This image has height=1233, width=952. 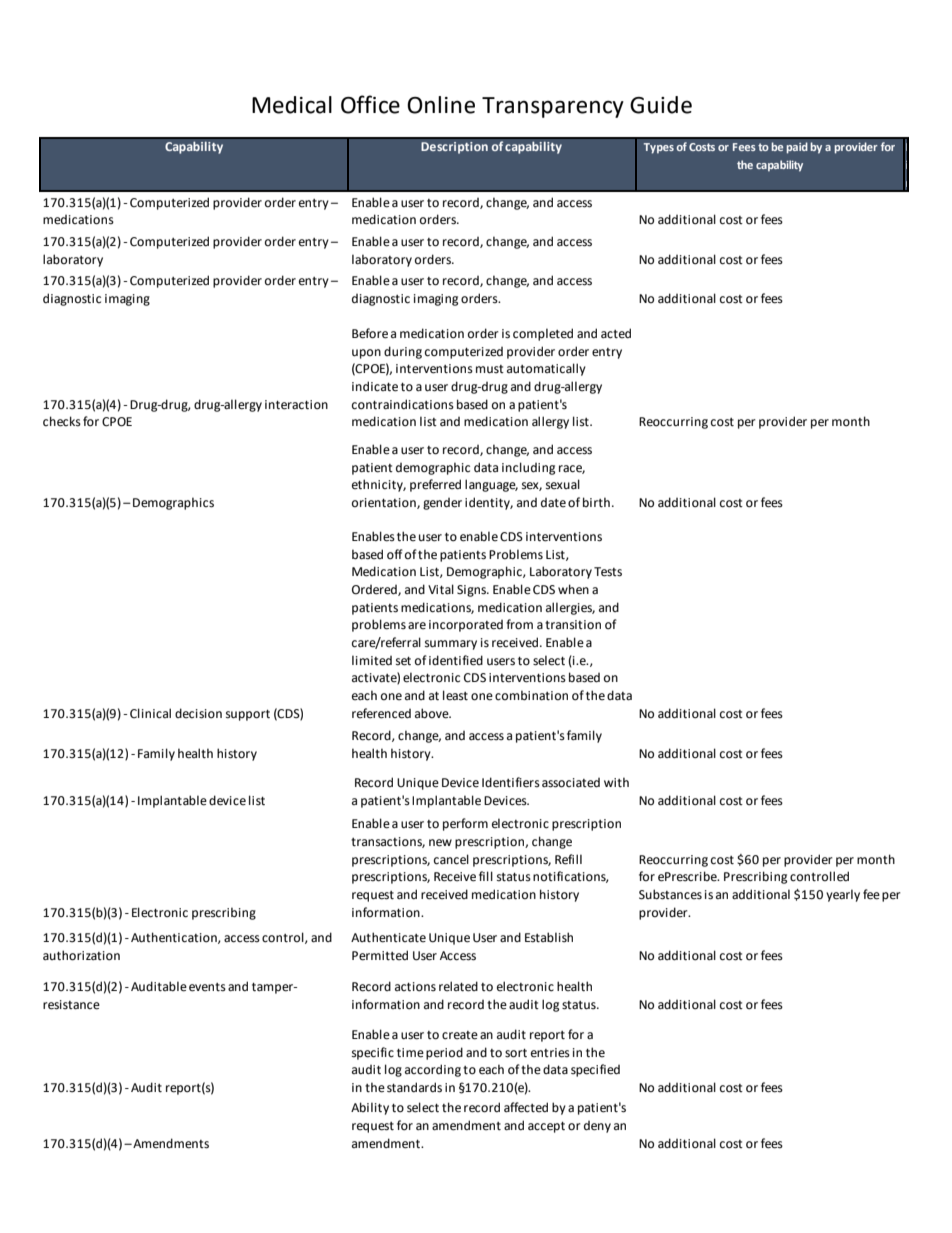 I want to click on Tests, so click(x=608, y=572).
